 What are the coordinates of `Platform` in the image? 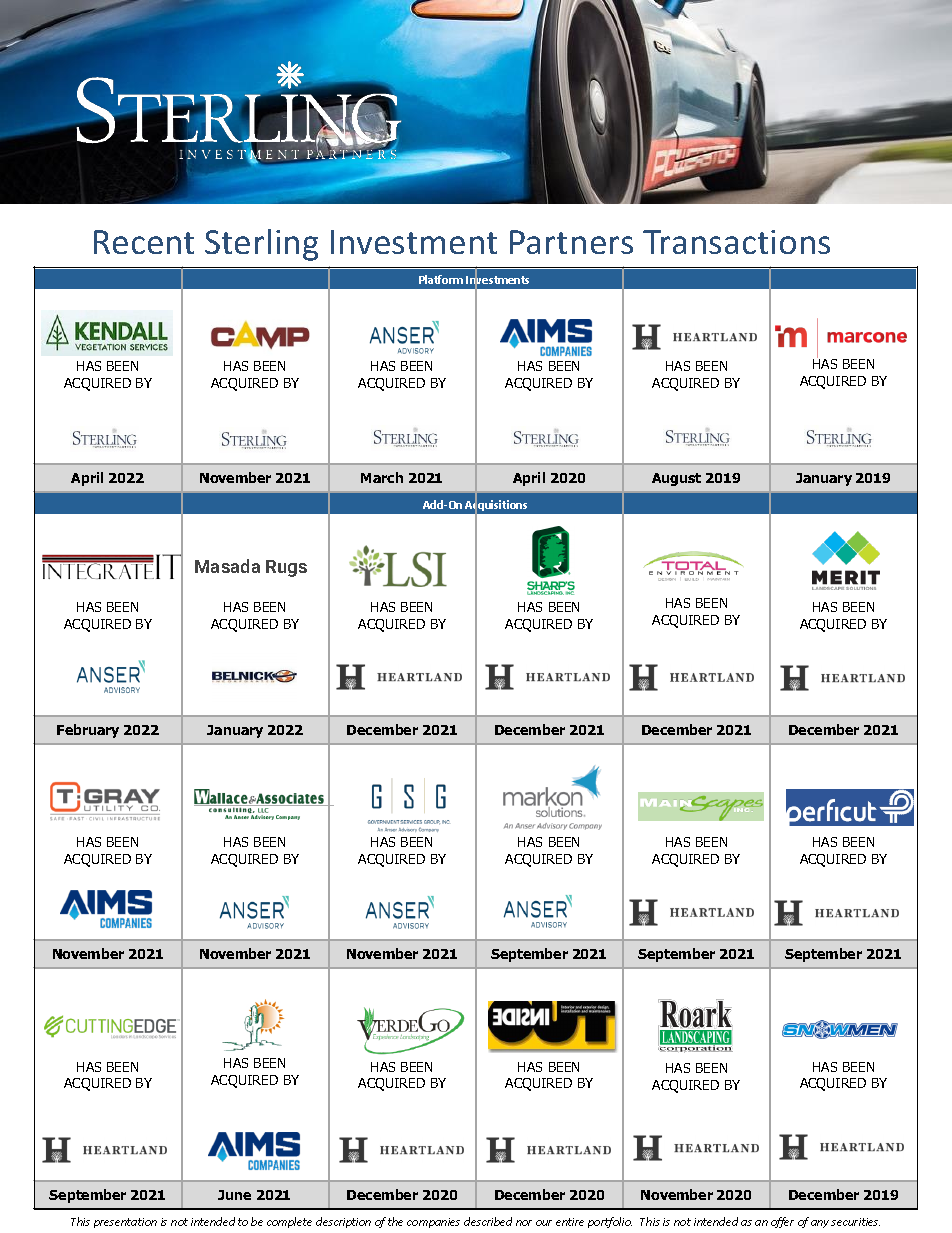 It's located at (441, 279).
